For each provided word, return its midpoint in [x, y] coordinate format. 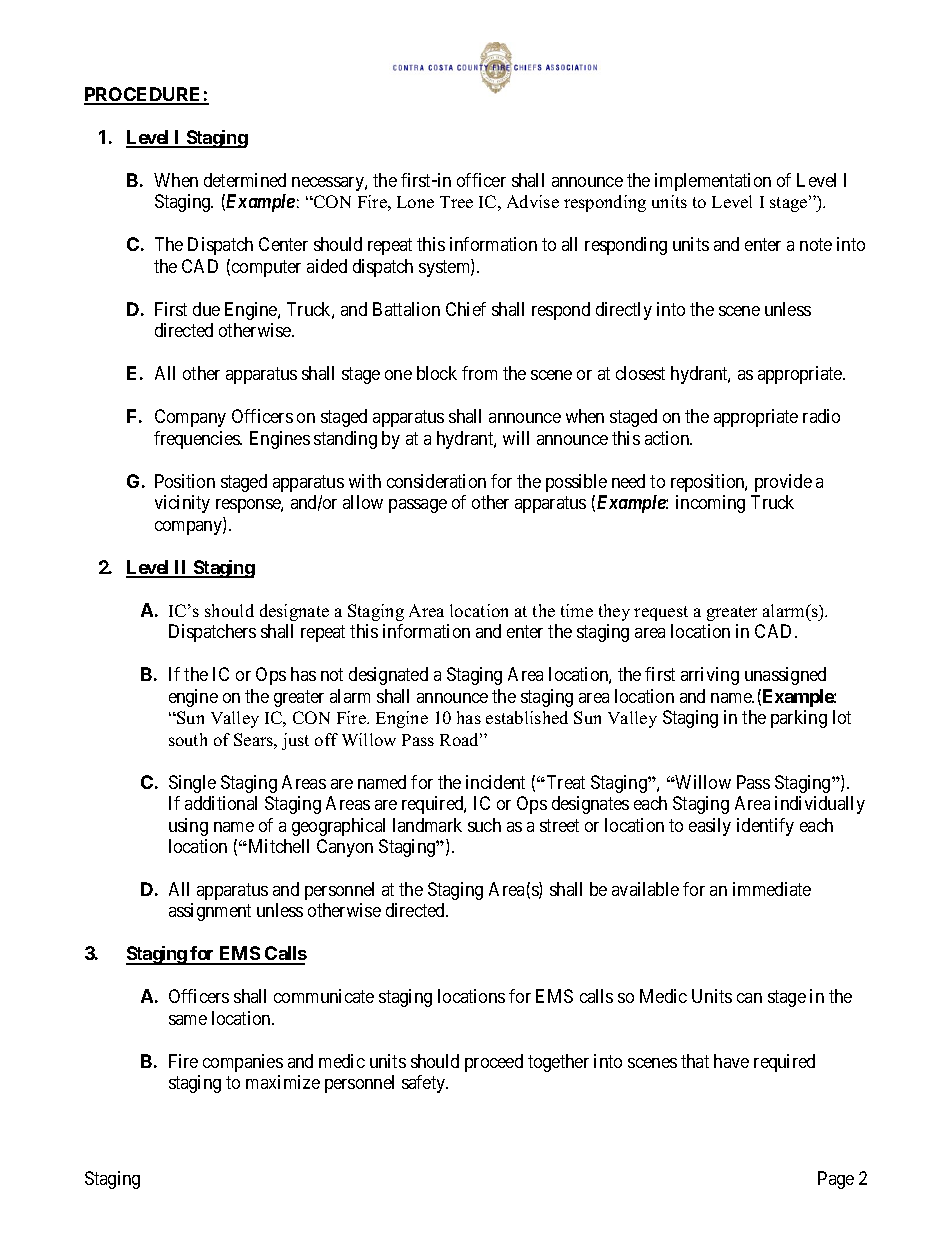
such [484, 825]
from [479, 373]
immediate [772, 889]
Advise [533, 201]
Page [836, 1180]
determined [245, 180]
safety [425, 1084]
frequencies [198, 440]
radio [821, 416]
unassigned [785, 676]
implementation [713, 182]
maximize [283, 1082]
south [188, 739]
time [577, 610]
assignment [210, 912]
